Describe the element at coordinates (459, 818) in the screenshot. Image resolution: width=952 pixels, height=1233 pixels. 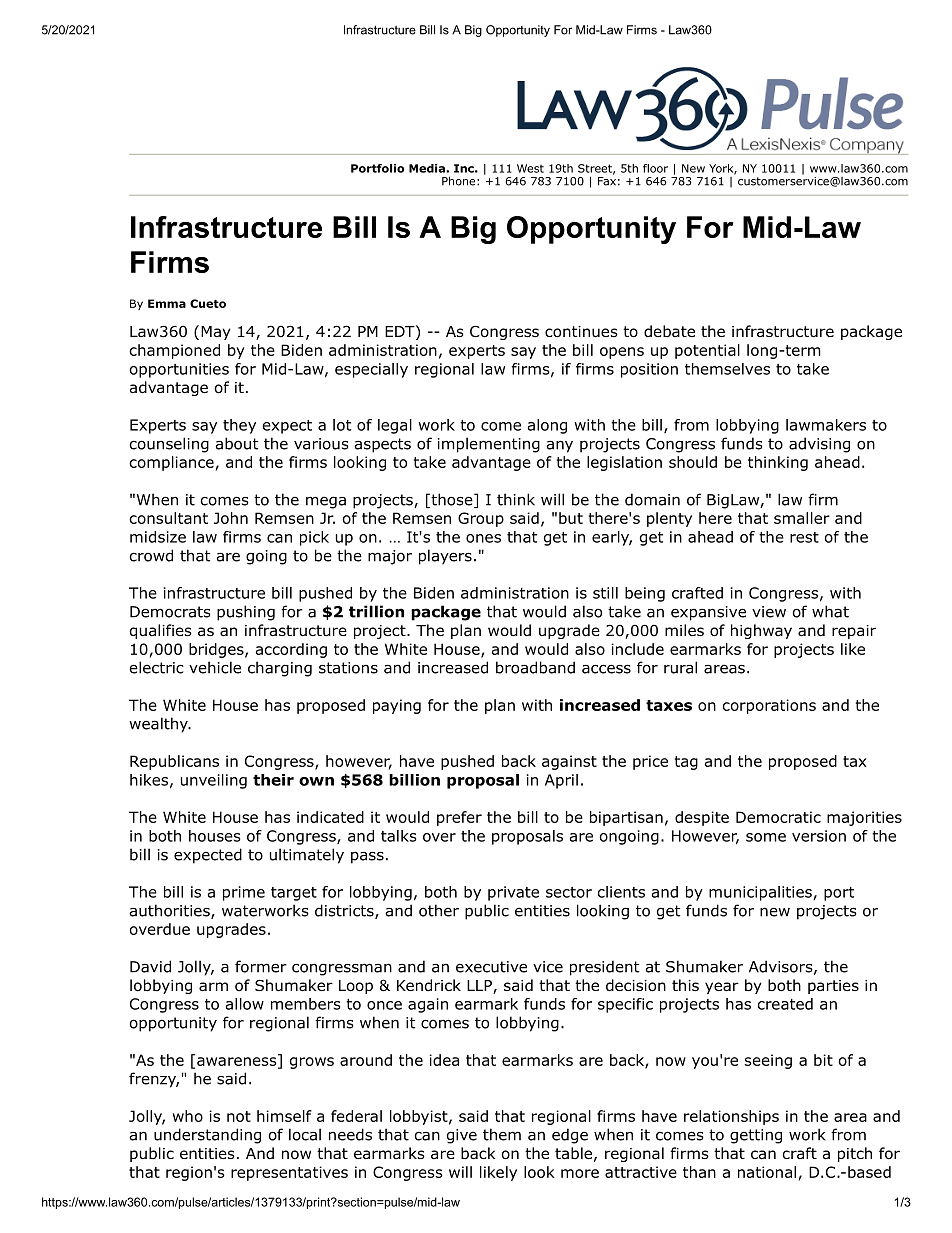
I see `prefer` at that location.
